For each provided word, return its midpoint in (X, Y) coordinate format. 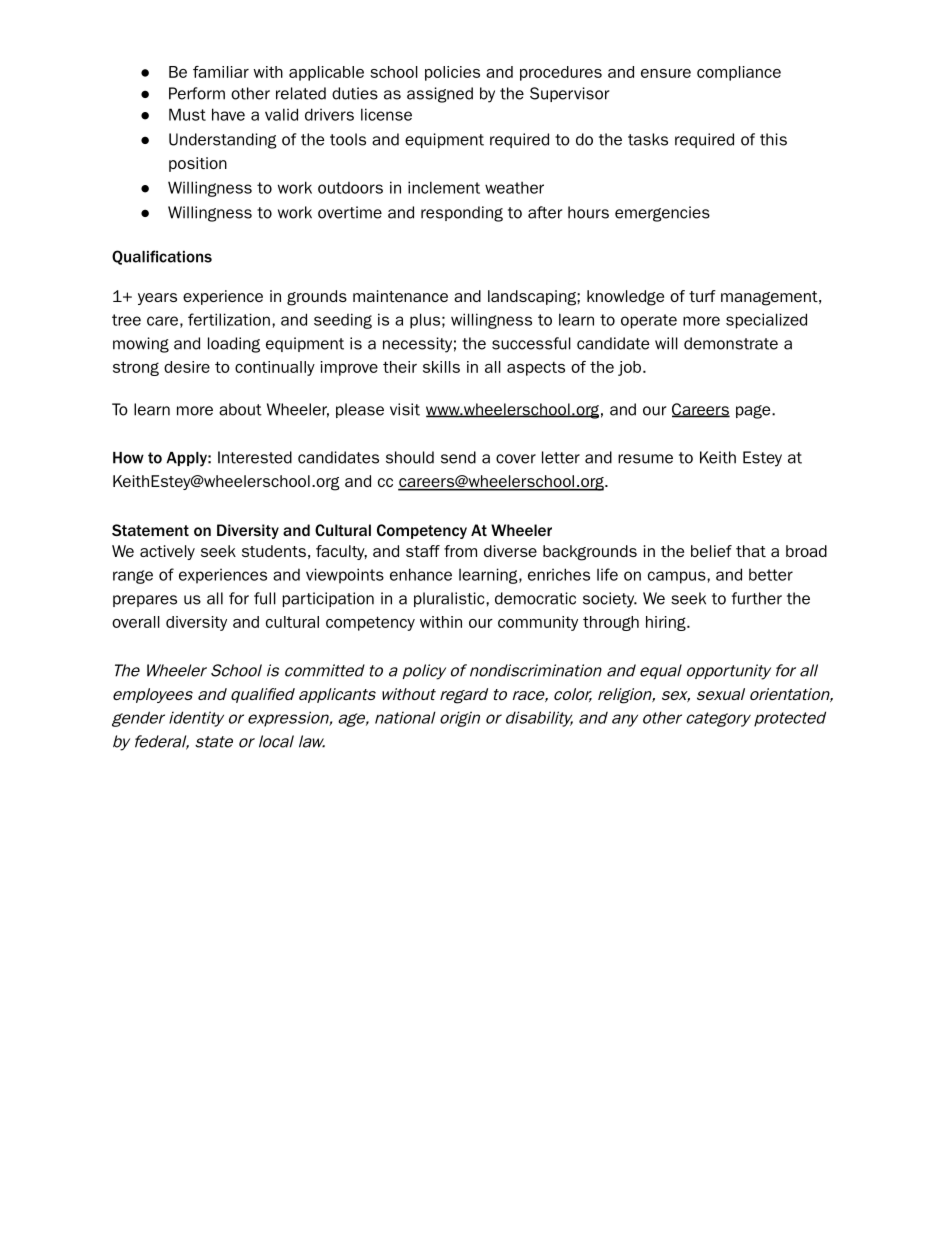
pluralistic (450, 599)
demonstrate (731, 343)
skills (441, 367)
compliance (739, 73)
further (756, 598)
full (265, 598)
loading (234, 345)
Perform (197, 93)
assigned (440, 95)
